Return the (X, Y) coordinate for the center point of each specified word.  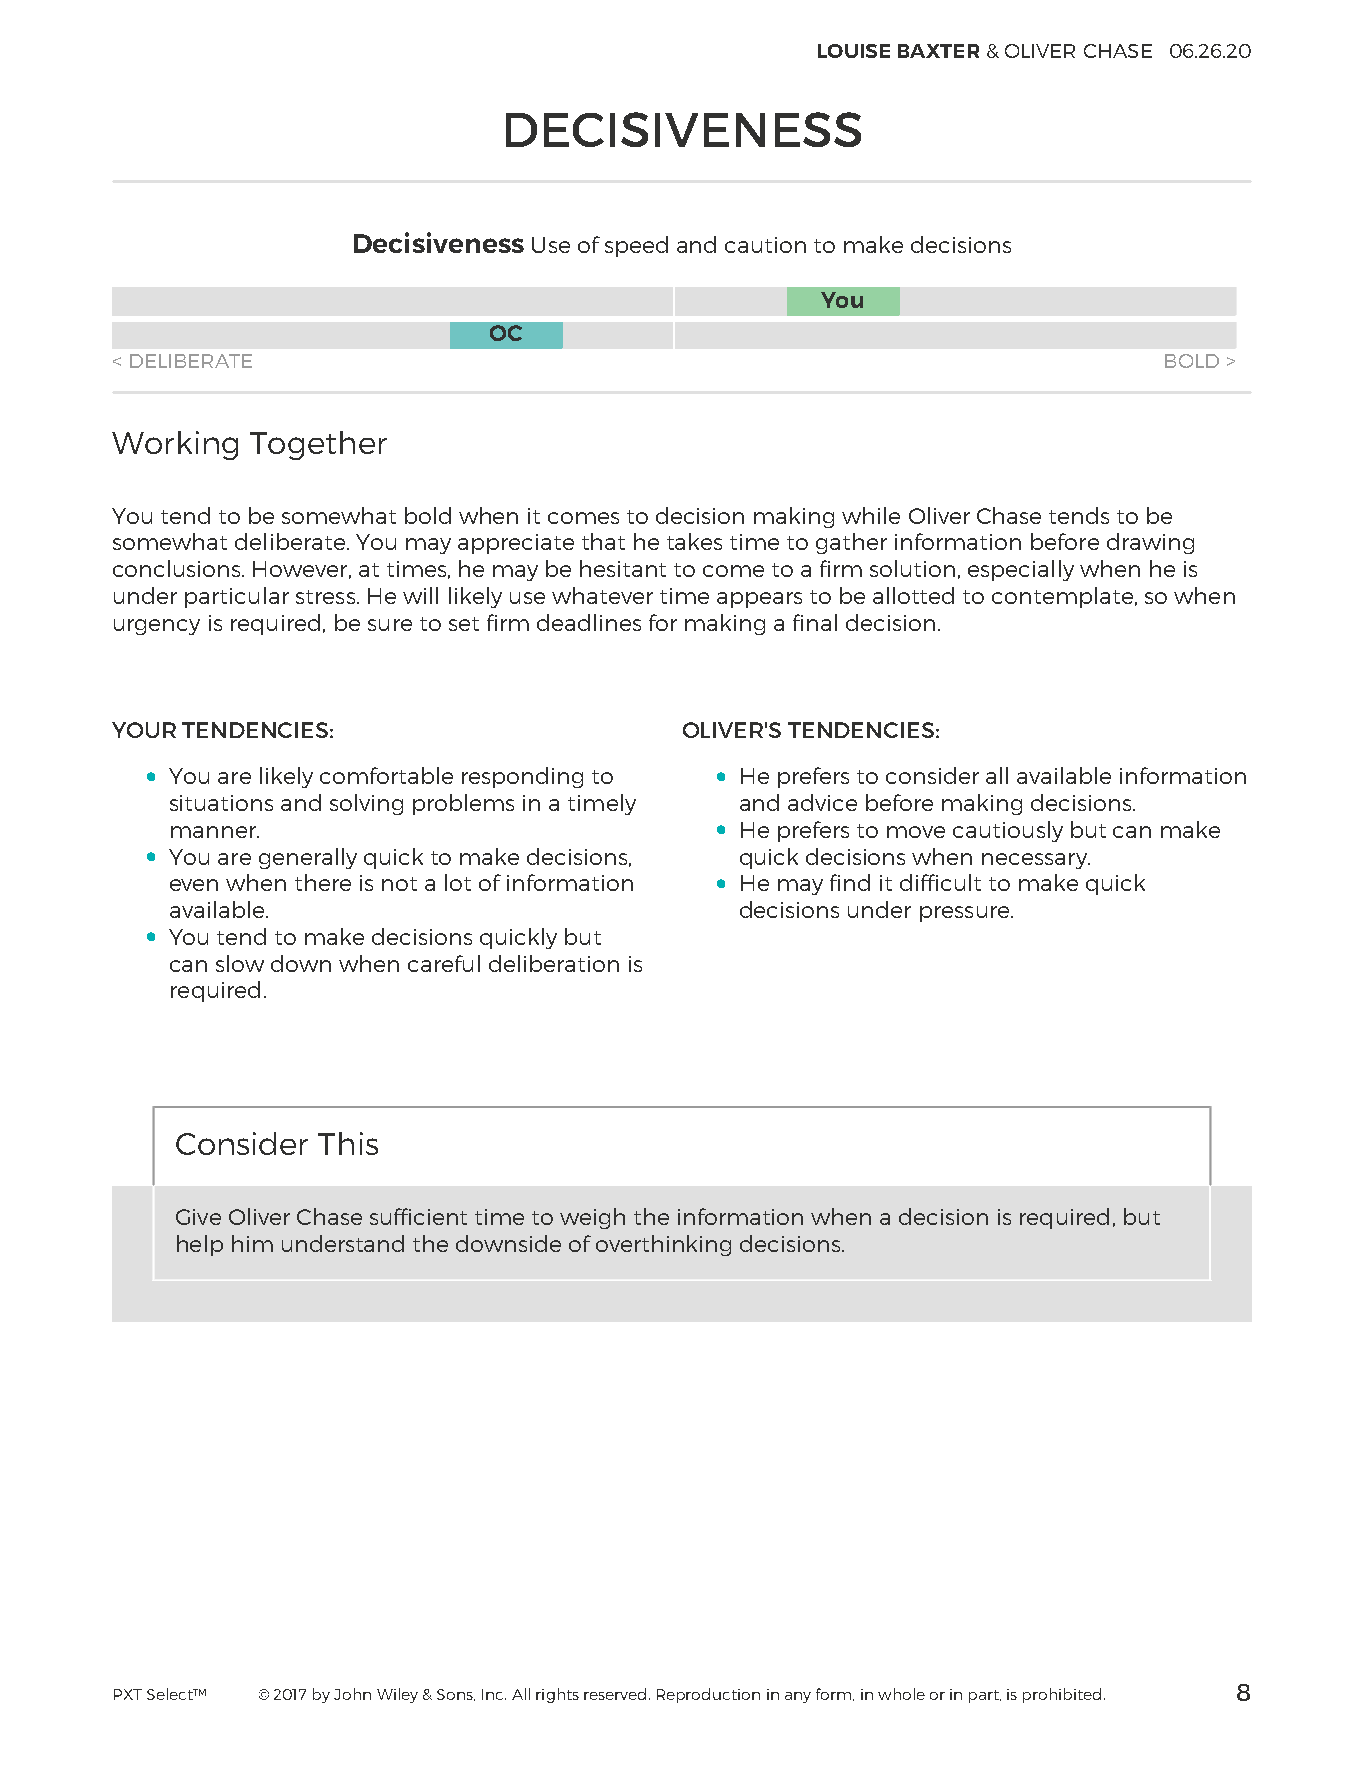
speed (636, 246)
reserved (615, 1694)
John (352, 1694)
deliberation (554, 963)
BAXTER (938, 51)
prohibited (1062, 1695)
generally (308, 858)
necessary (1035, 861)
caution (765, 245)
